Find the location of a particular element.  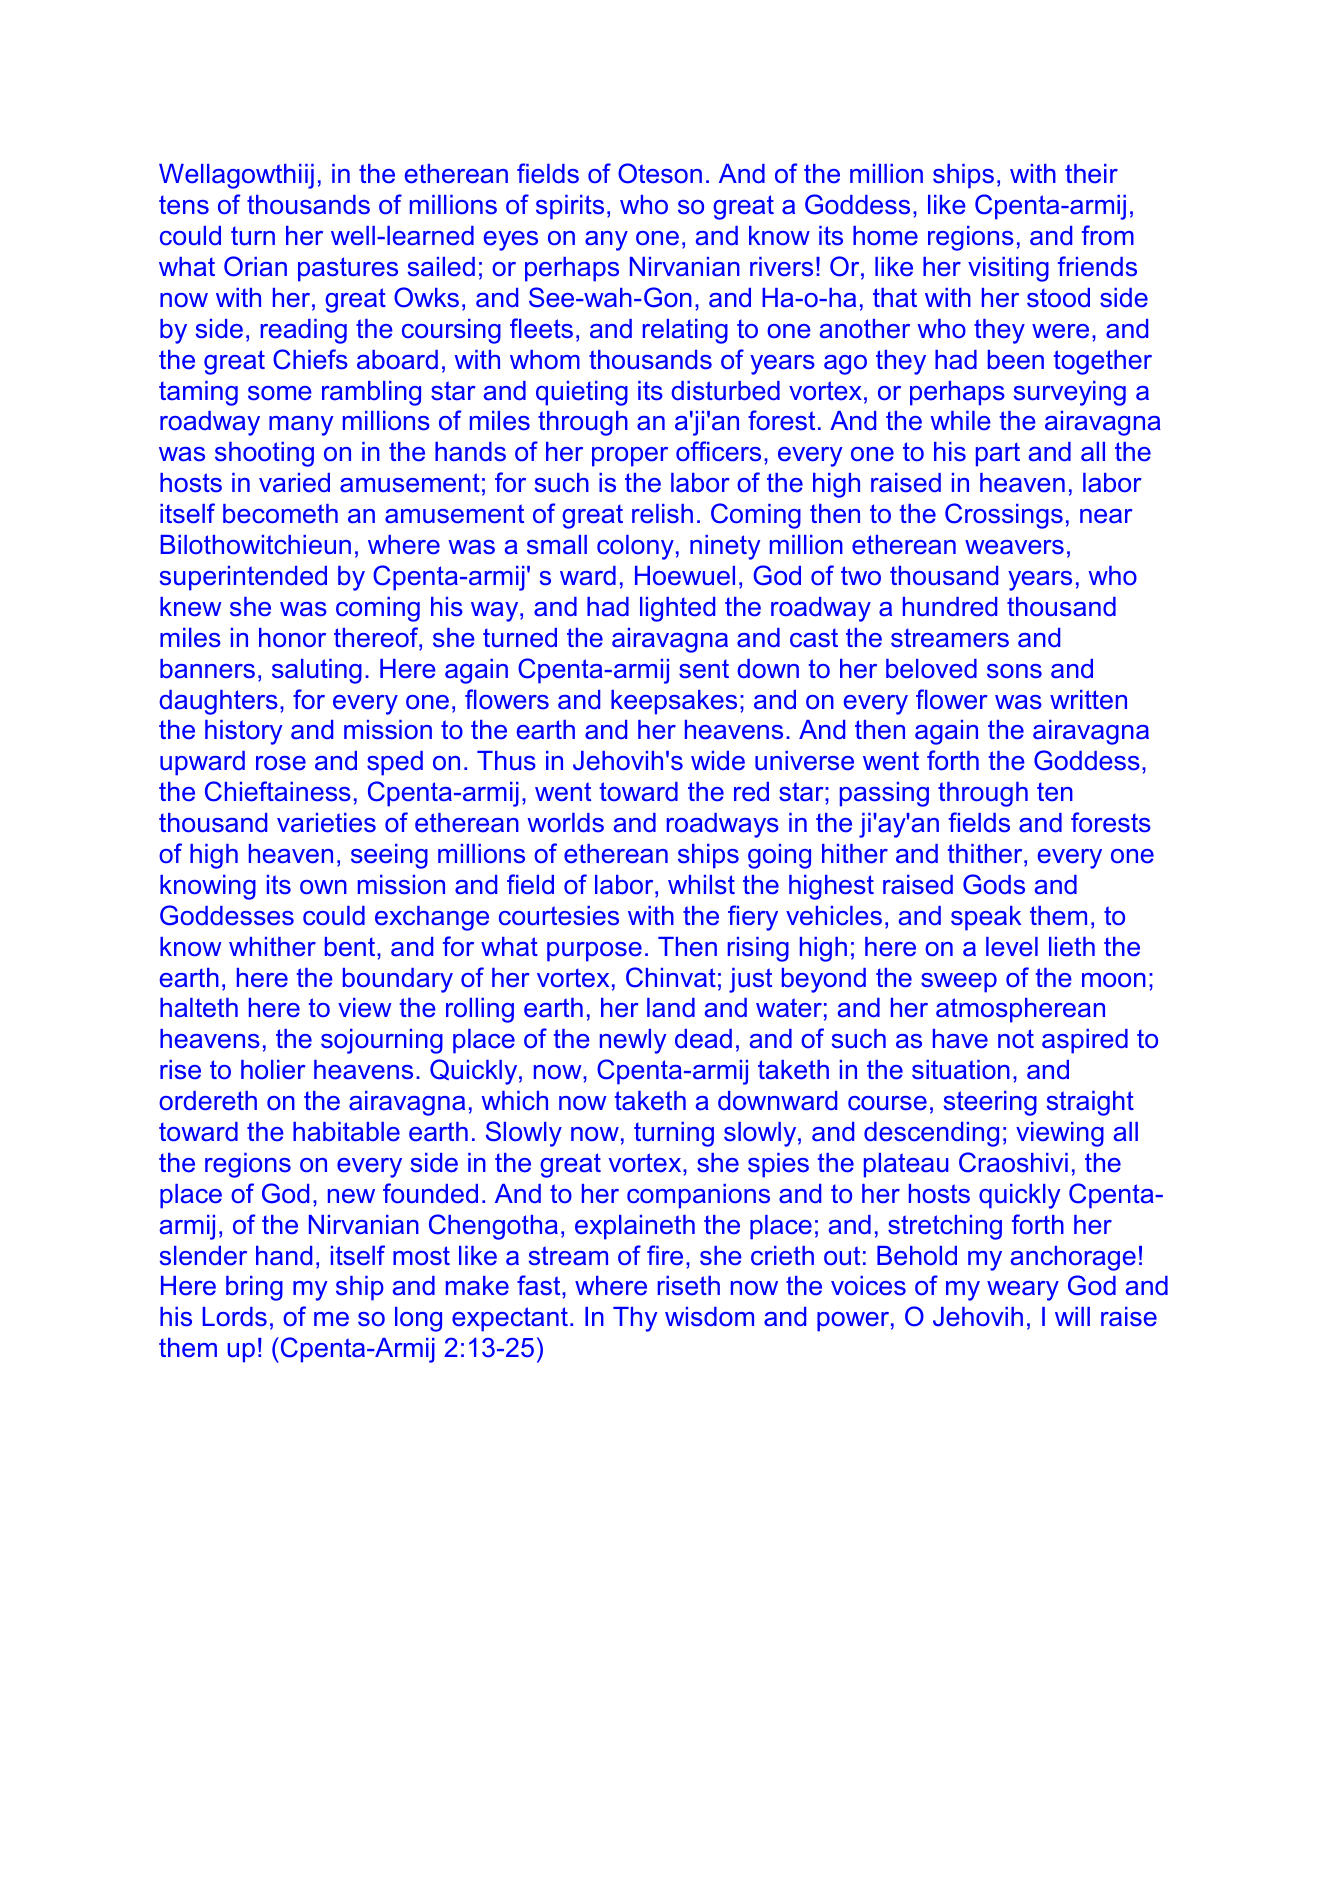

visiting is located at coordinates (1008, 269).
